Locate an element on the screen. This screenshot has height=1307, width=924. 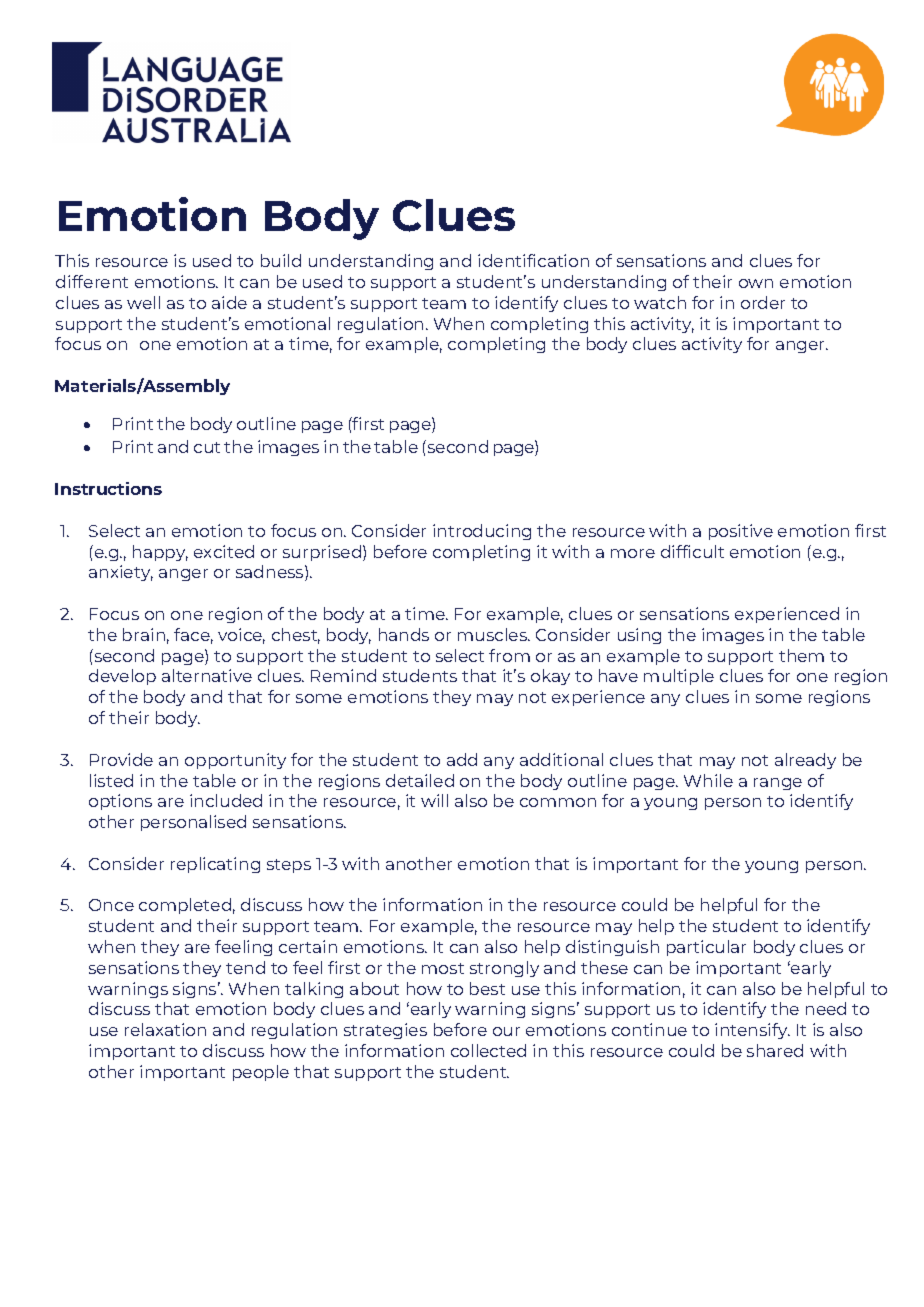
own is located at coordinates (756, 283).
